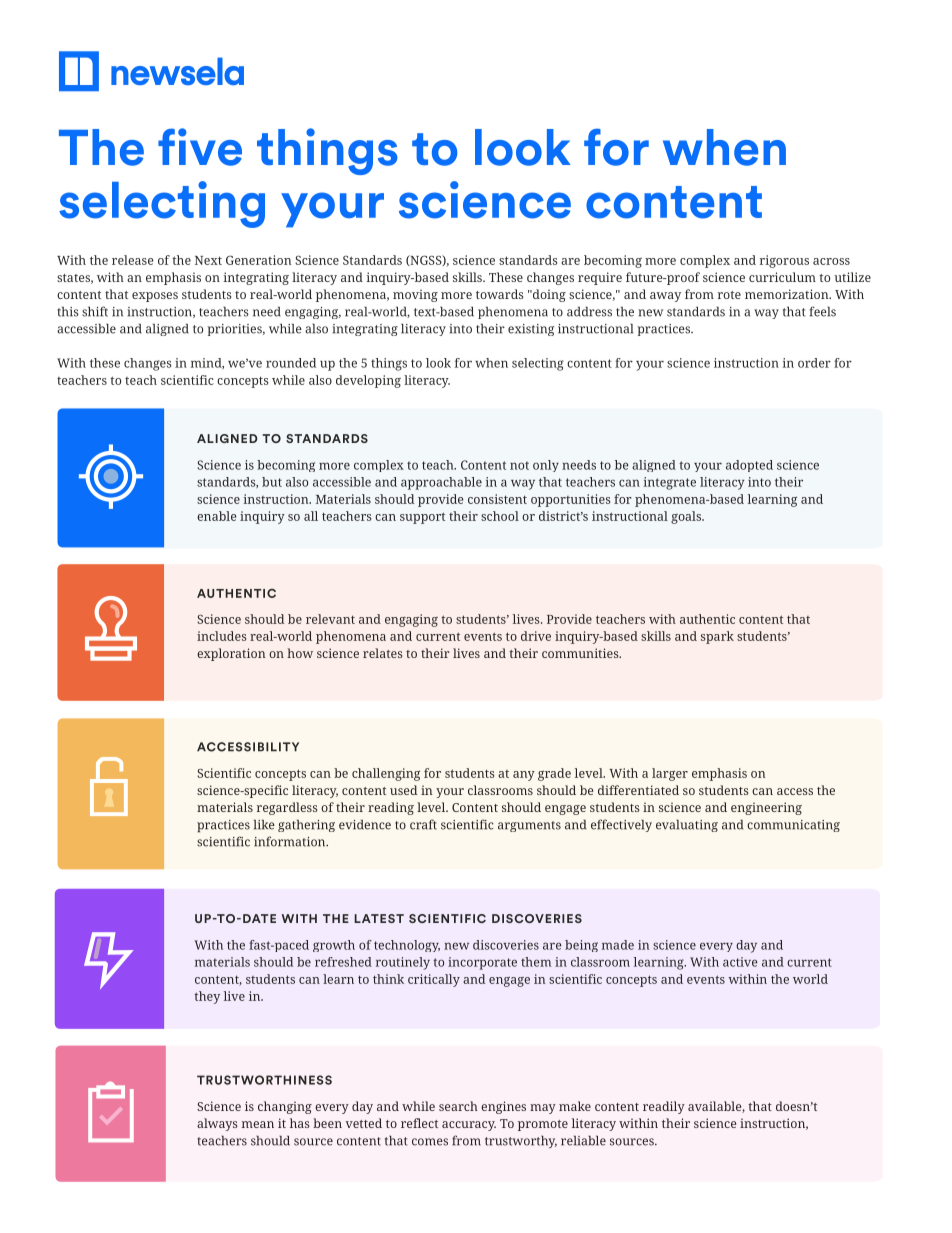 The height and width of the image is (1233, 952). What do you see at coordinates (222, 636) in the image?
I see `includes` at bounding box center [222, 636].
